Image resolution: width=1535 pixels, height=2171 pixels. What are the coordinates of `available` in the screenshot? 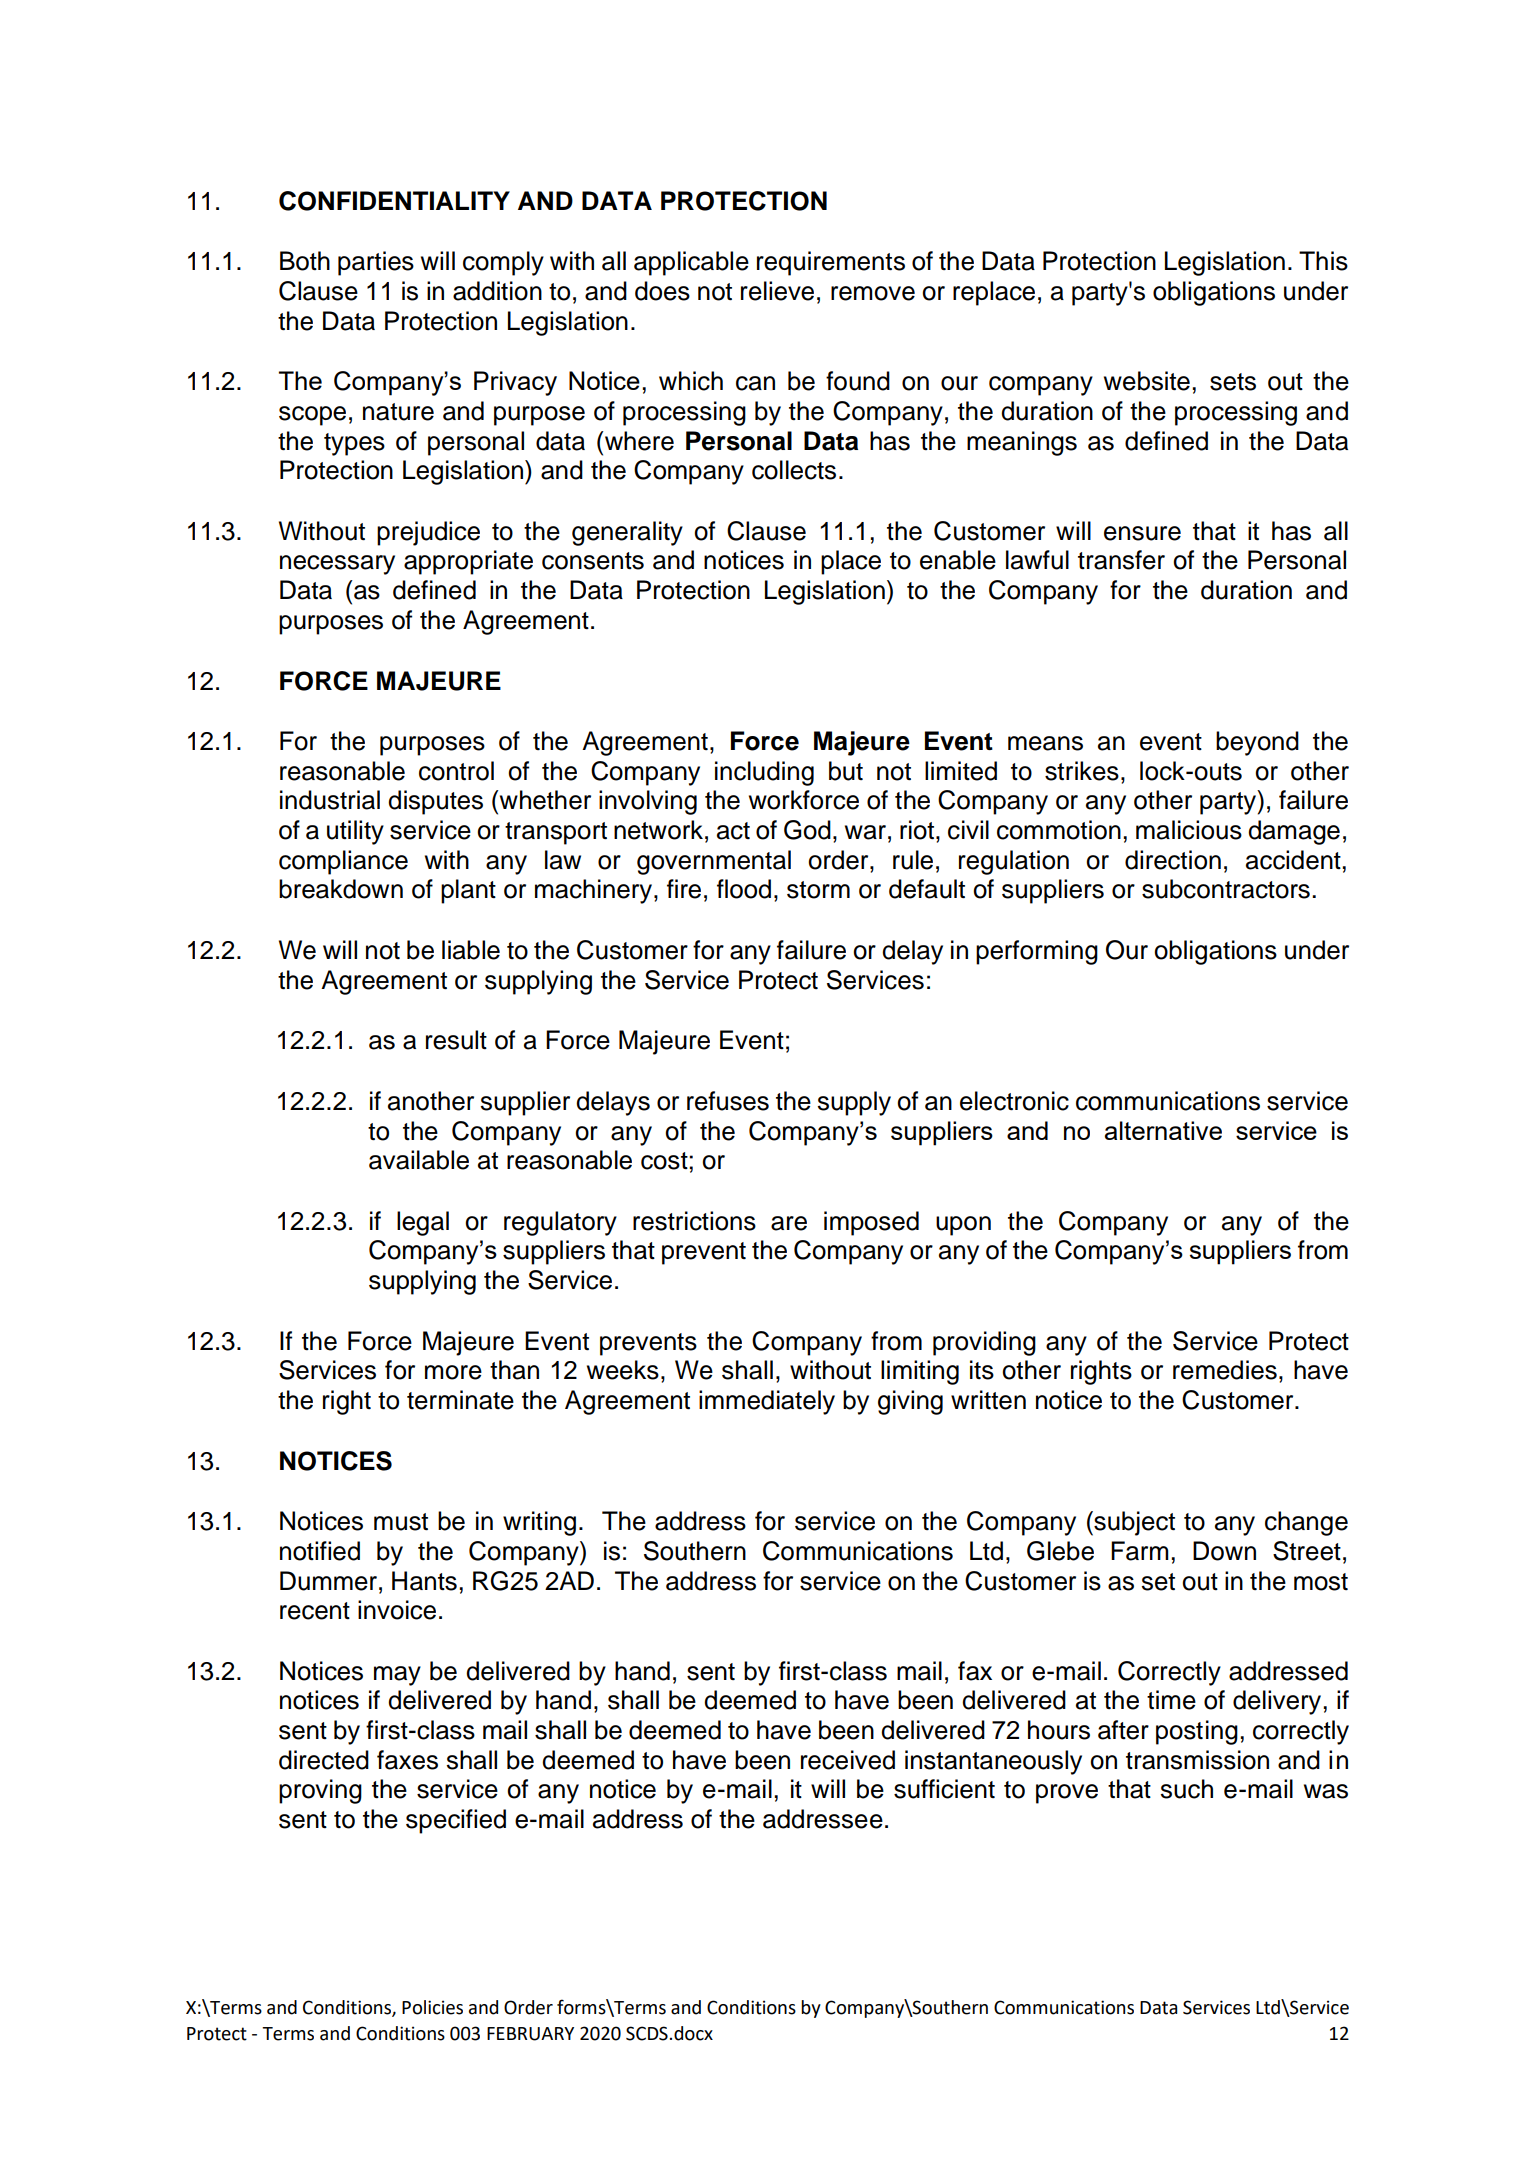 It's located at (419, 1160).
